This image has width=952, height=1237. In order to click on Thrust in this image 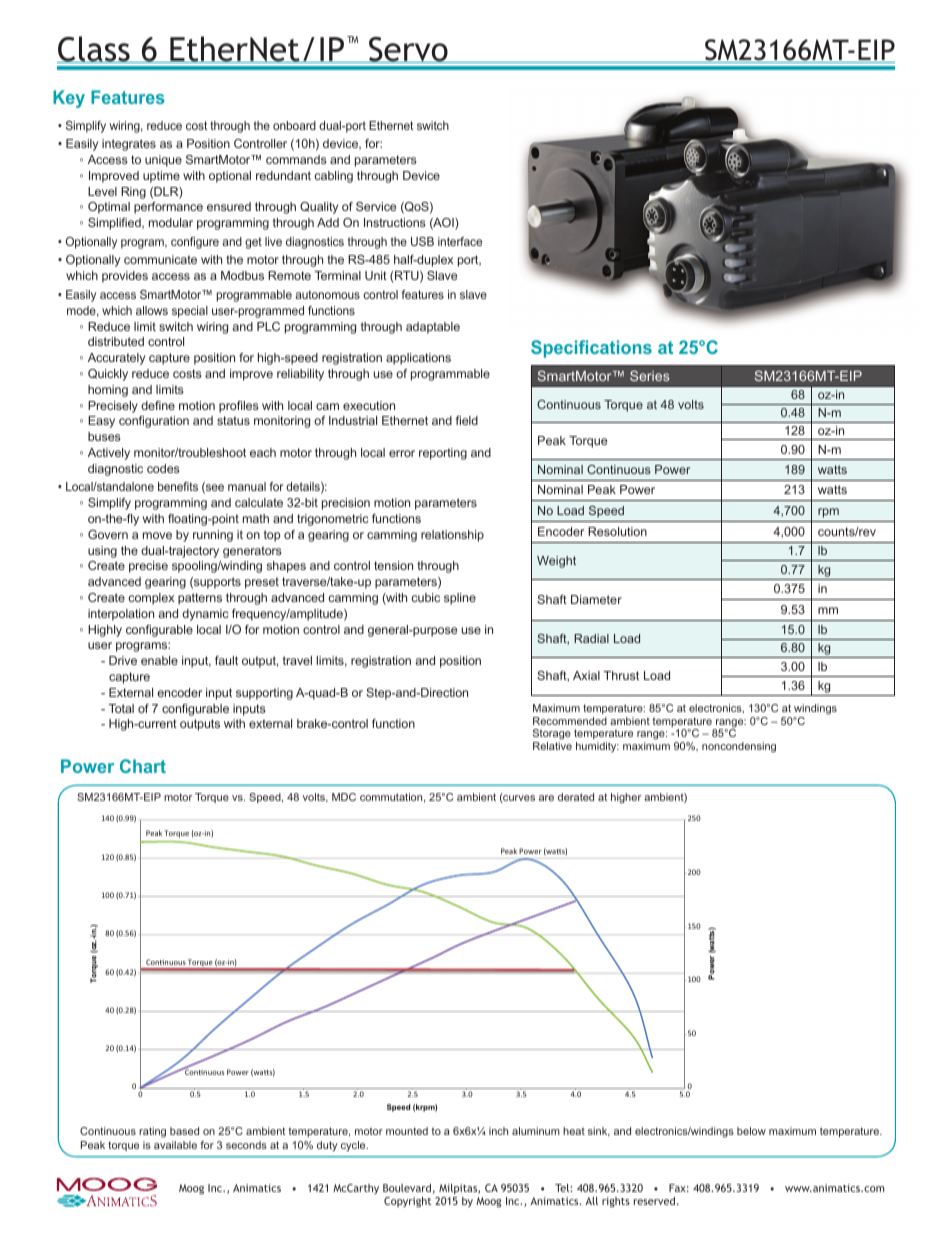, I will do `click(621, 675)`.
